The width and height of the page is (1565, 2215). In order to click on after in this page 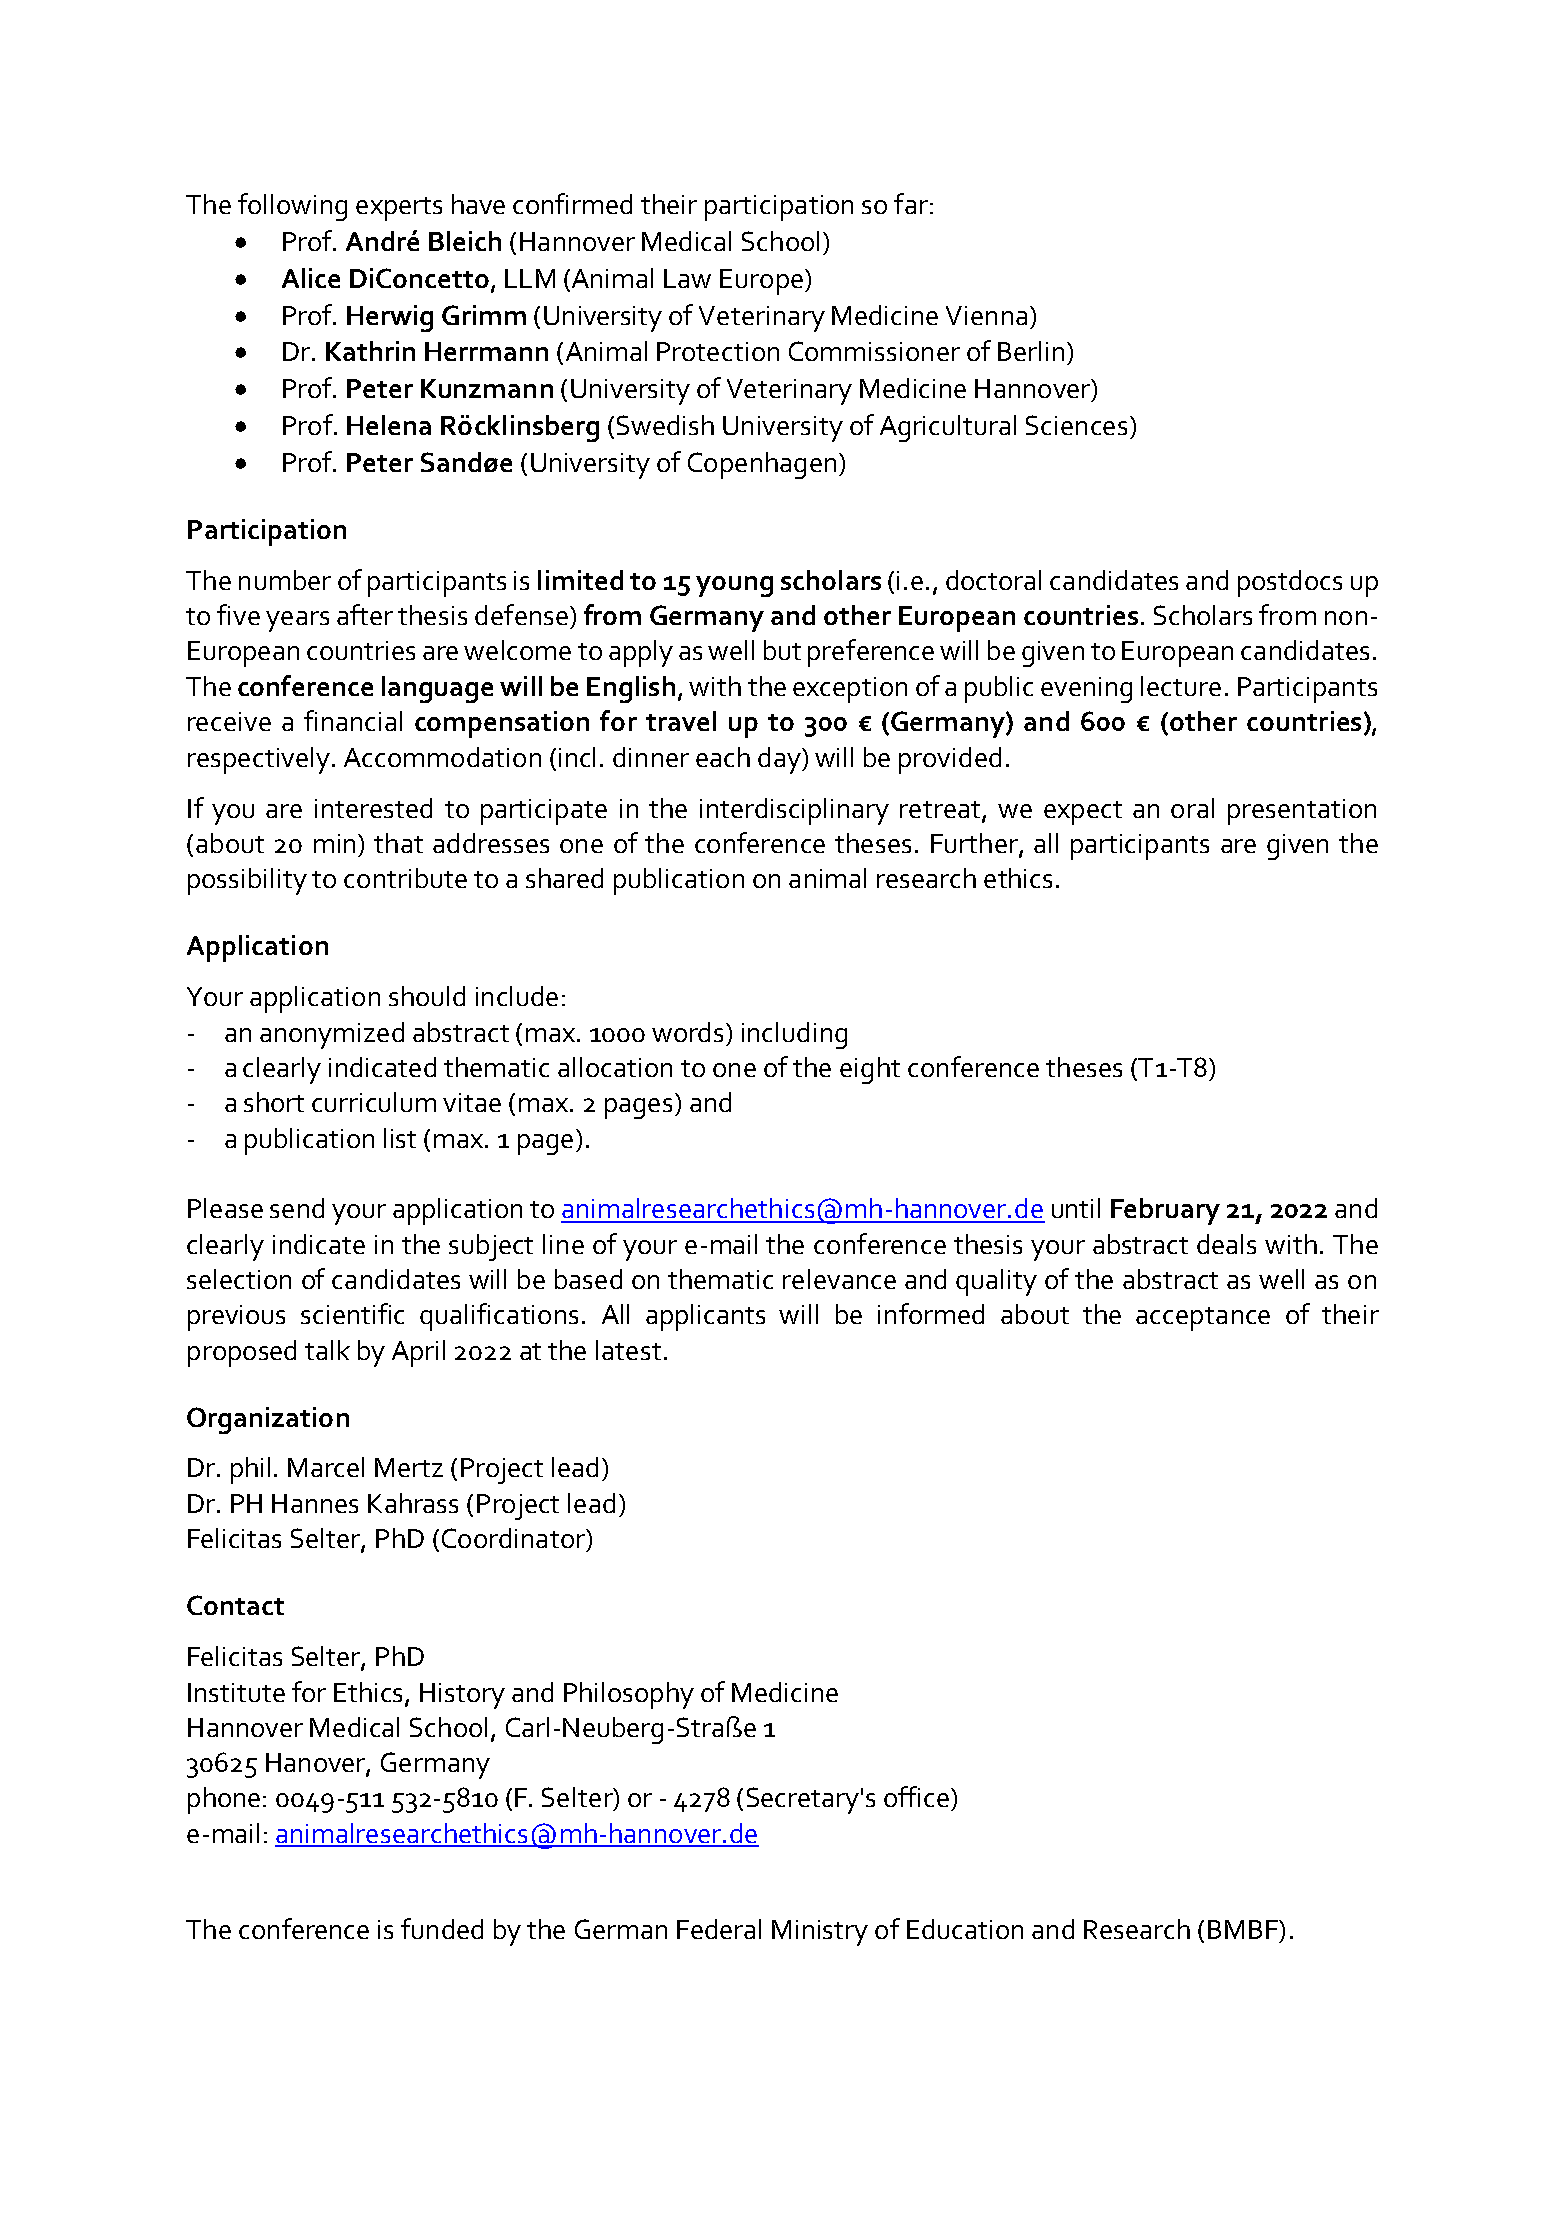, I will do `click(365, 614)`.
